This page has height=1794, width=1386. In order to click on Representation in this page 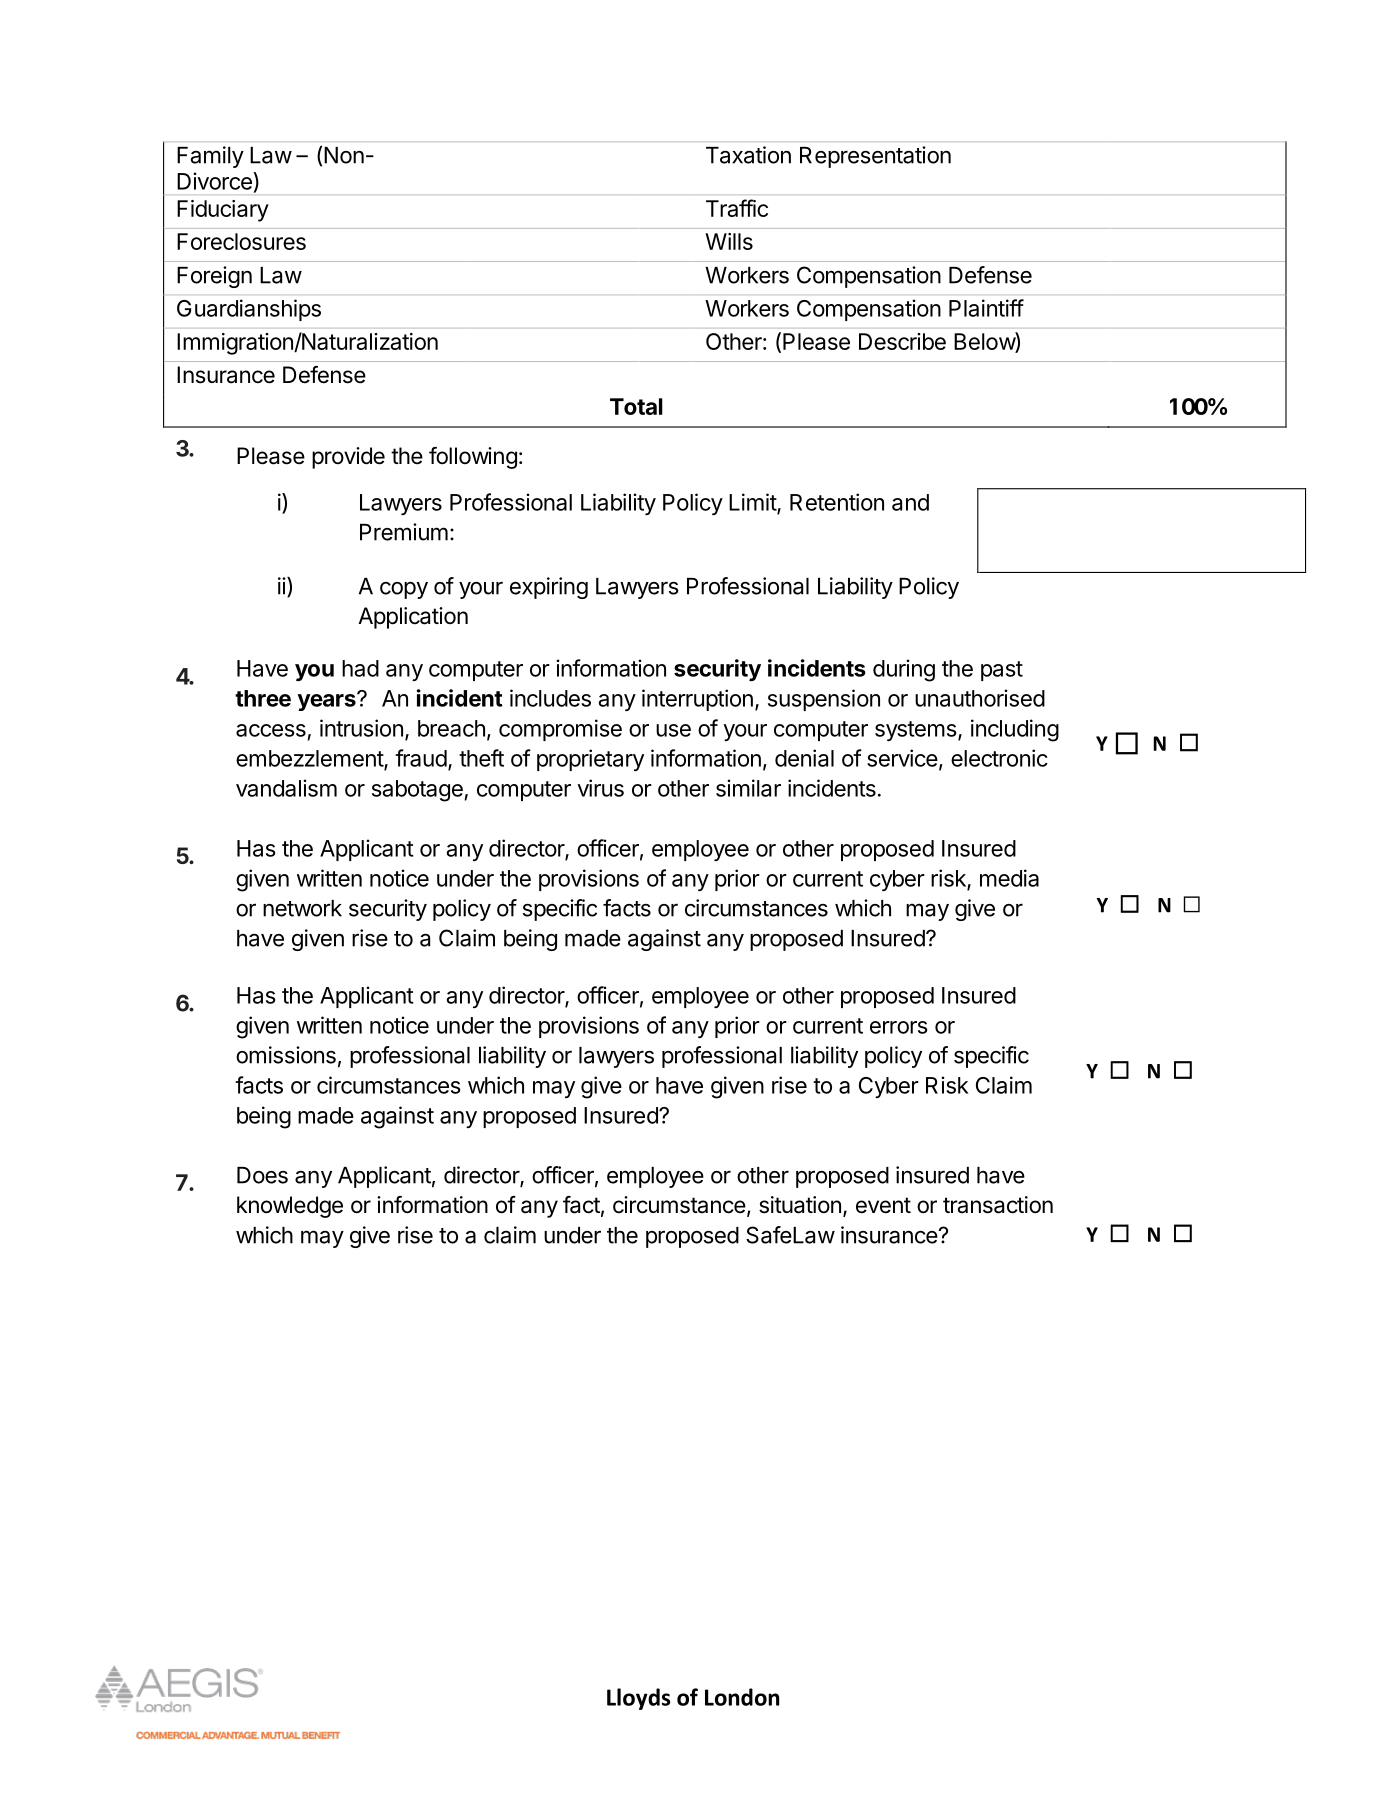, I will do `click(875, 157)`.
